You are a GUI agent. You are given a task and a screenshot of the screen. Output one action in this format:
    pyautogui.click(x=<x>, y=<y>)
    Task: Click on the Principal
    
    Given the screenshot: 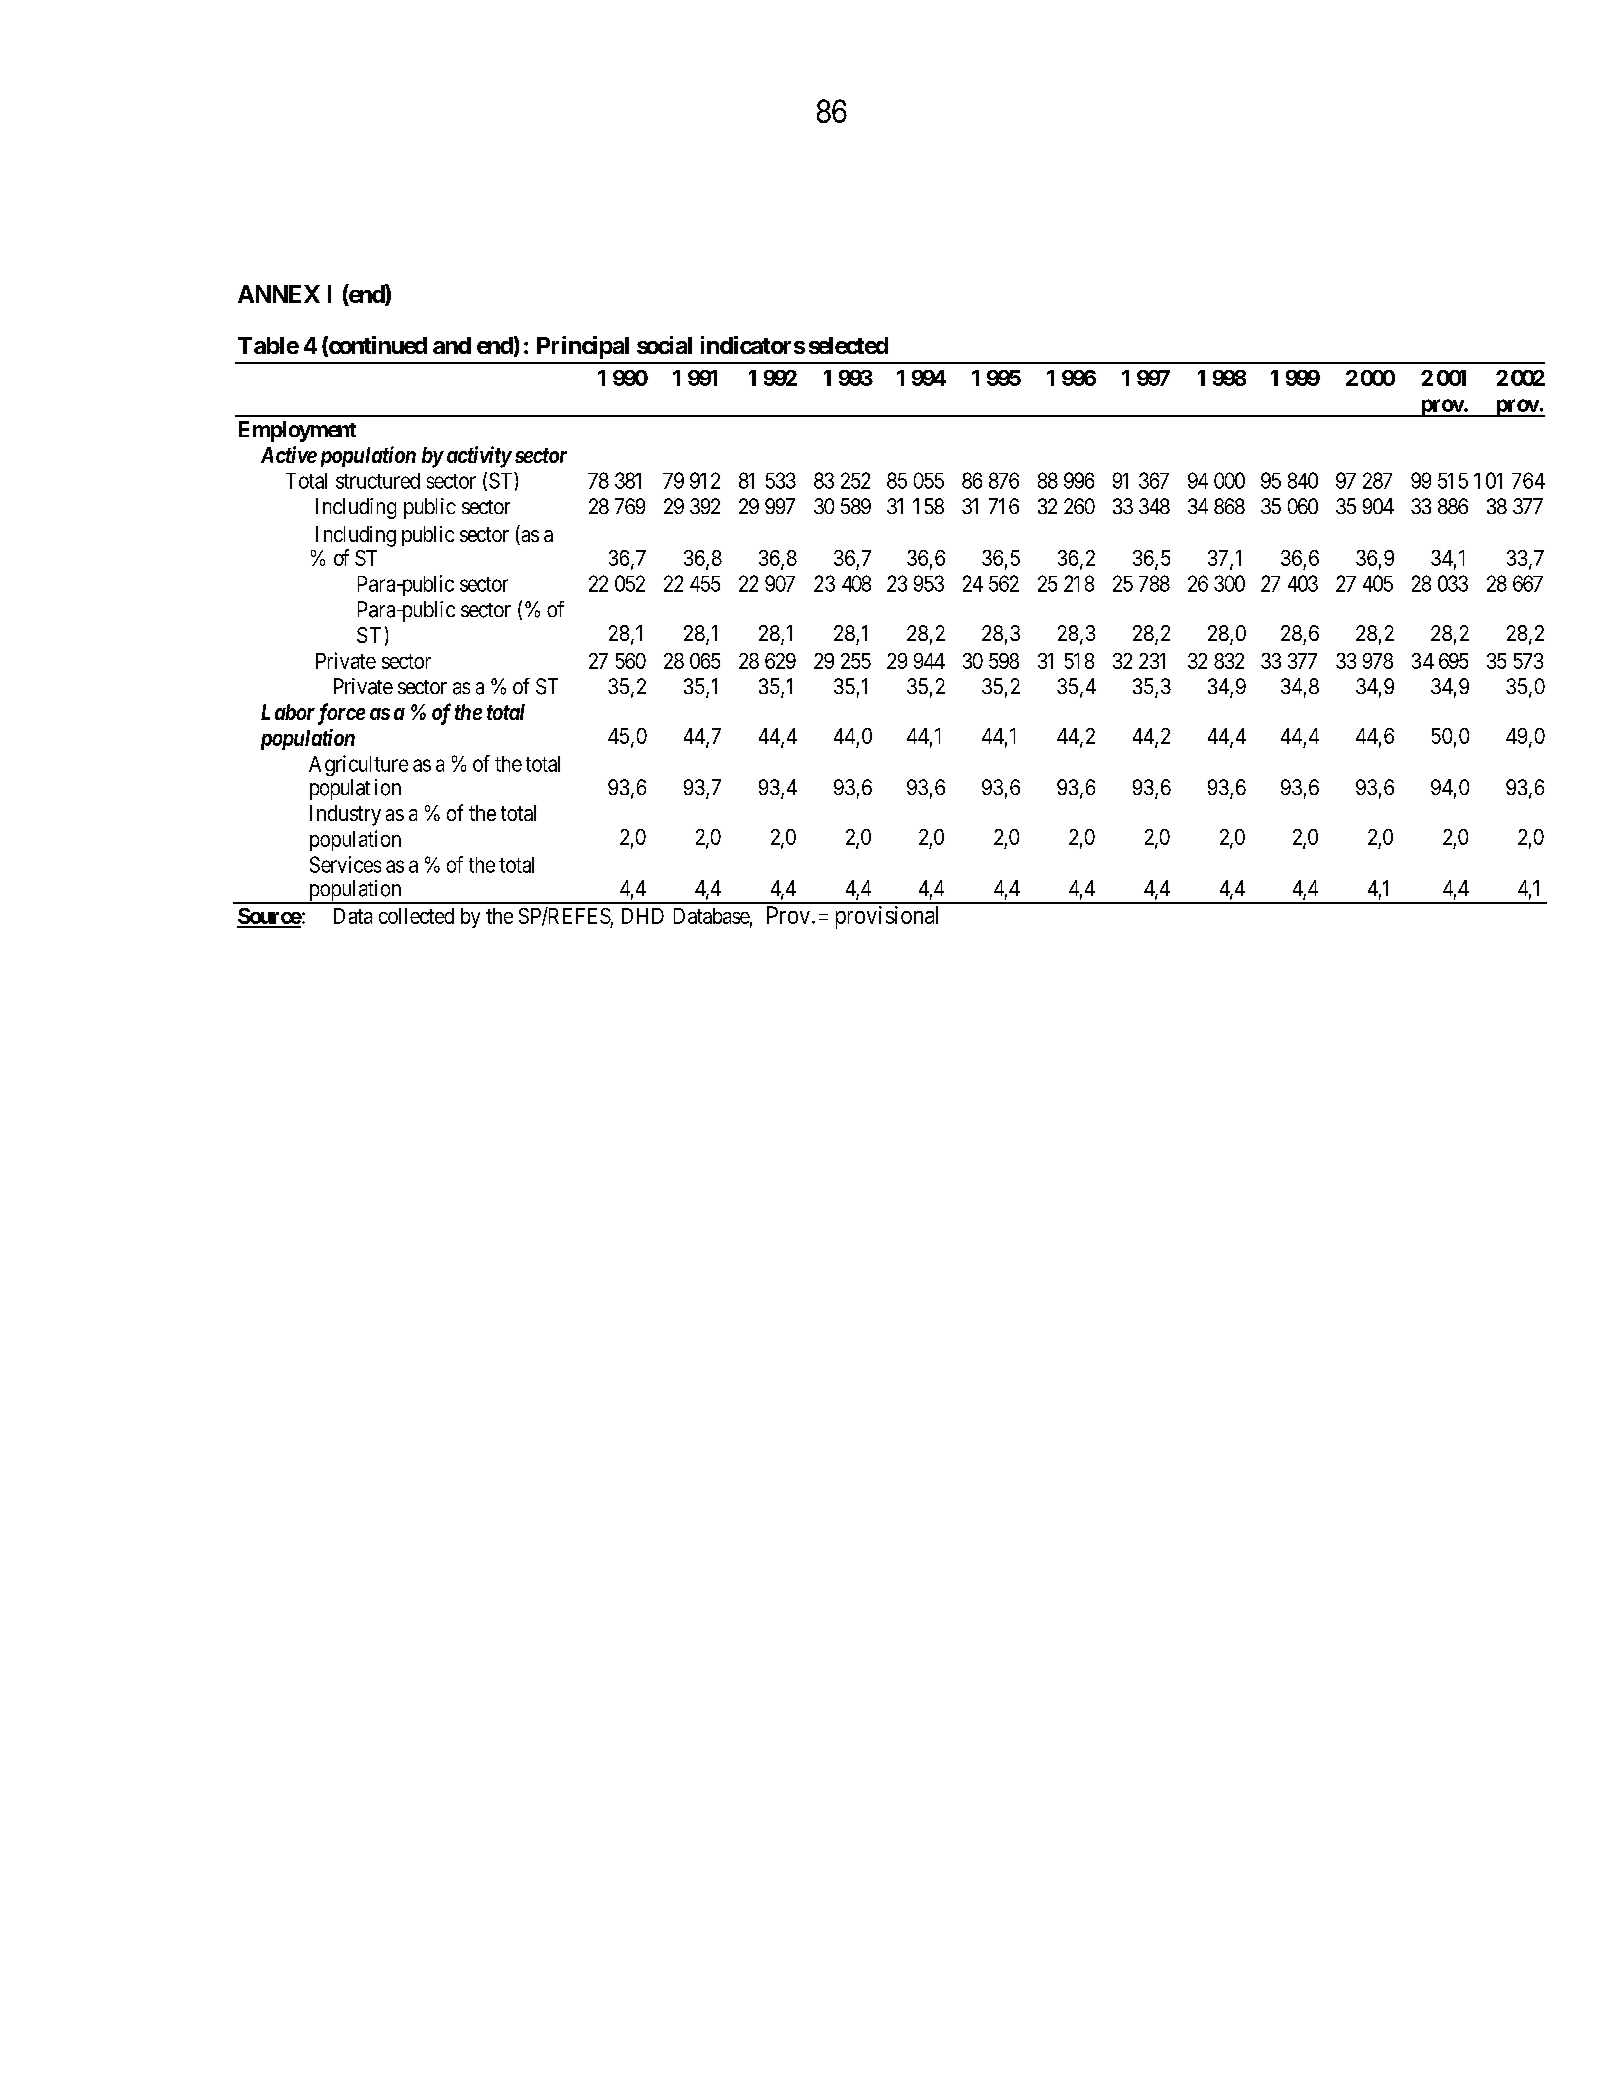 What is the action you would take?
    pyautogui.click(x=583, y=347)
